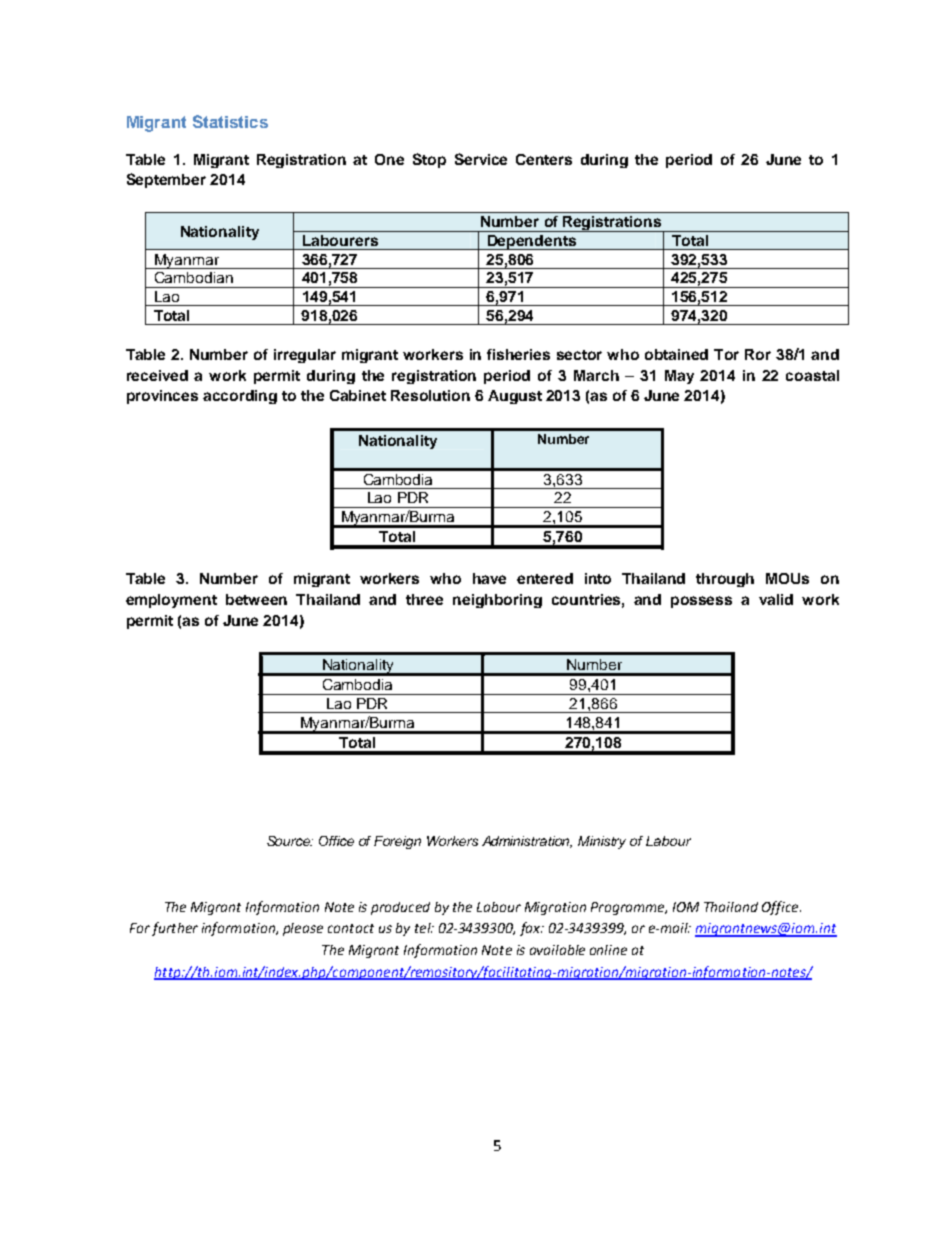  I want to click on Administration, so click(527, 842).
